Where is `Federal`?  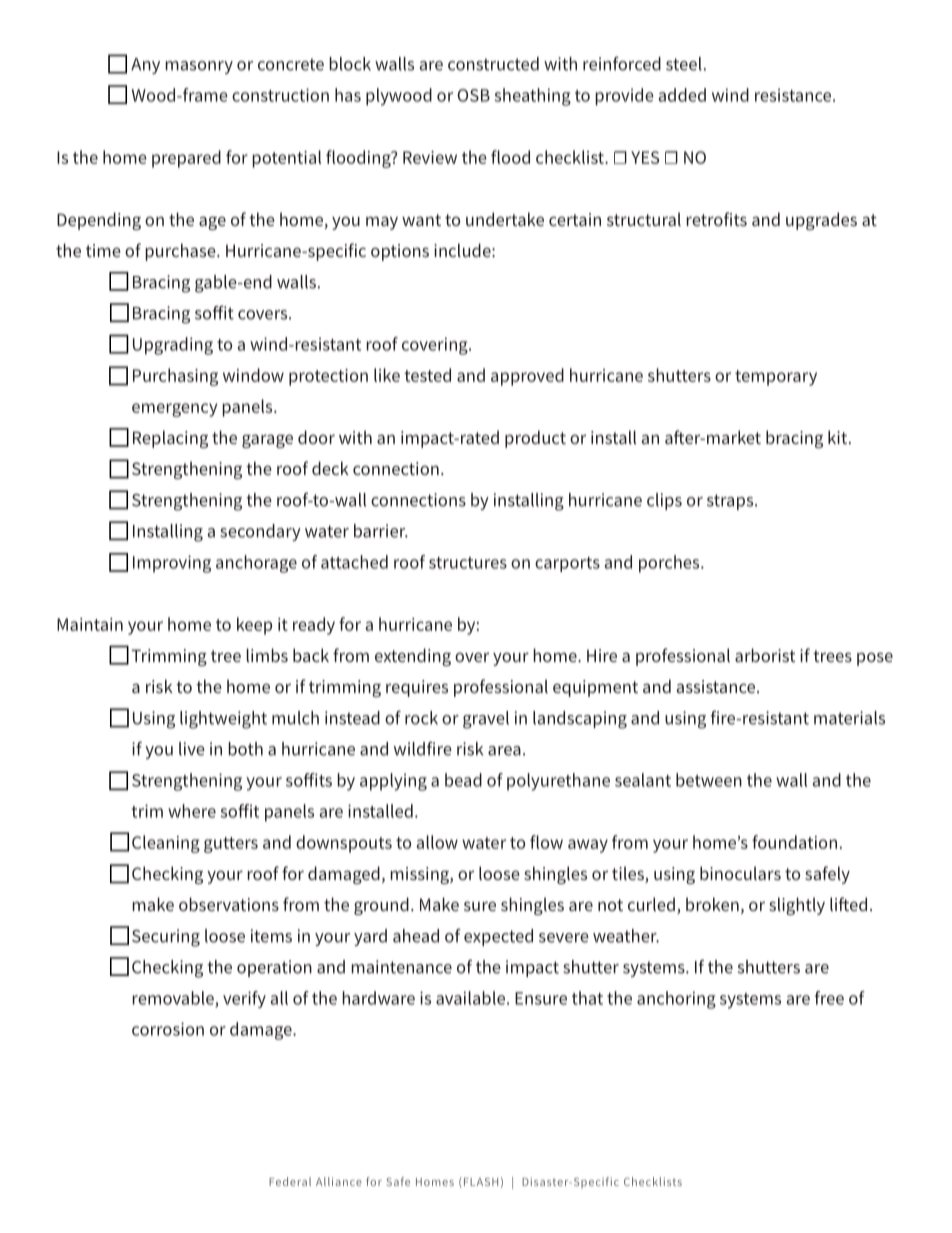
Federal is located at coordinates (290, 1181).
